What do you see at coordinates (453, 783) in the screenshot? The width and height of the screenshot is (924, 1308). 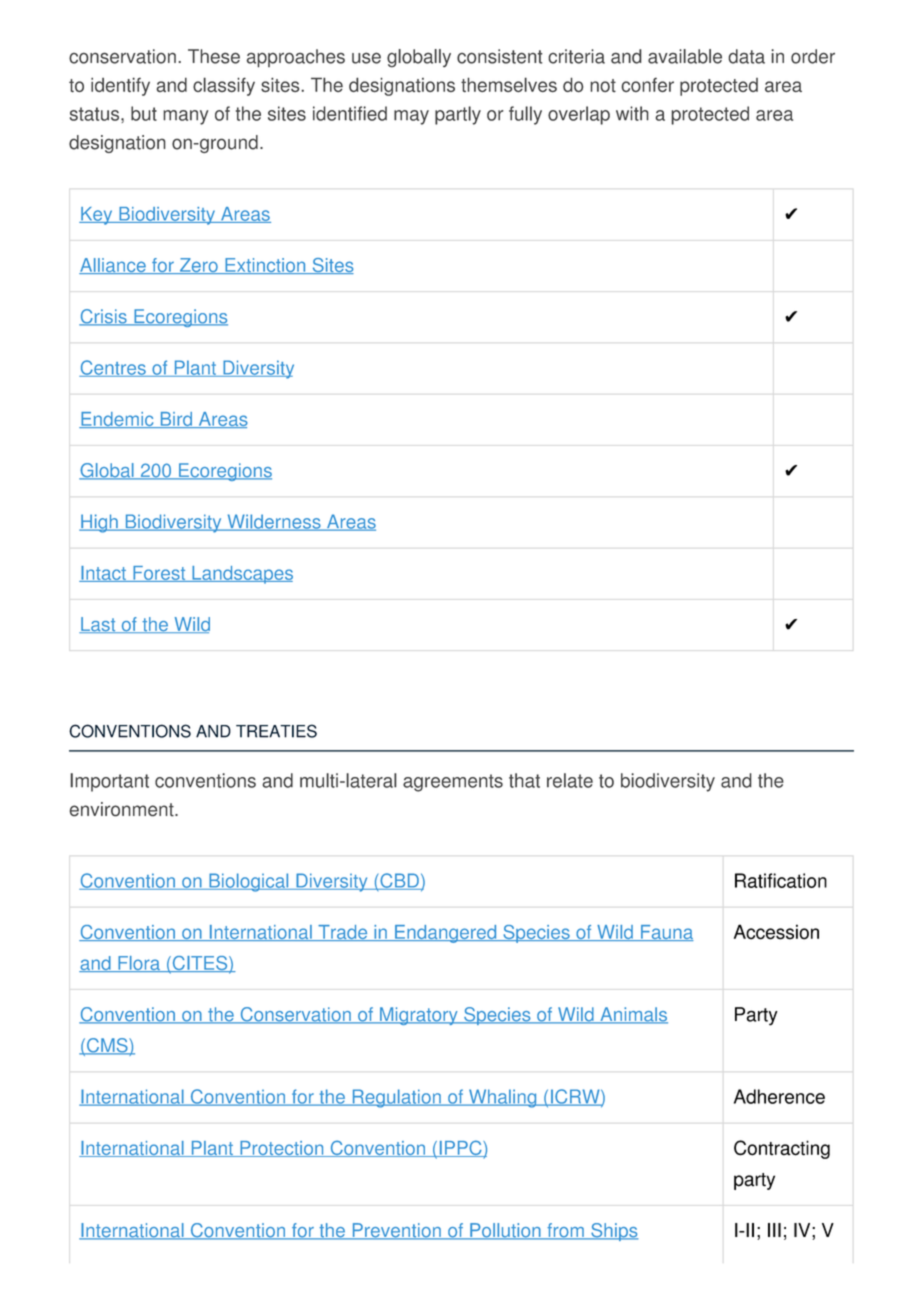 I see `agreements` at bounding box center [453, 783].
